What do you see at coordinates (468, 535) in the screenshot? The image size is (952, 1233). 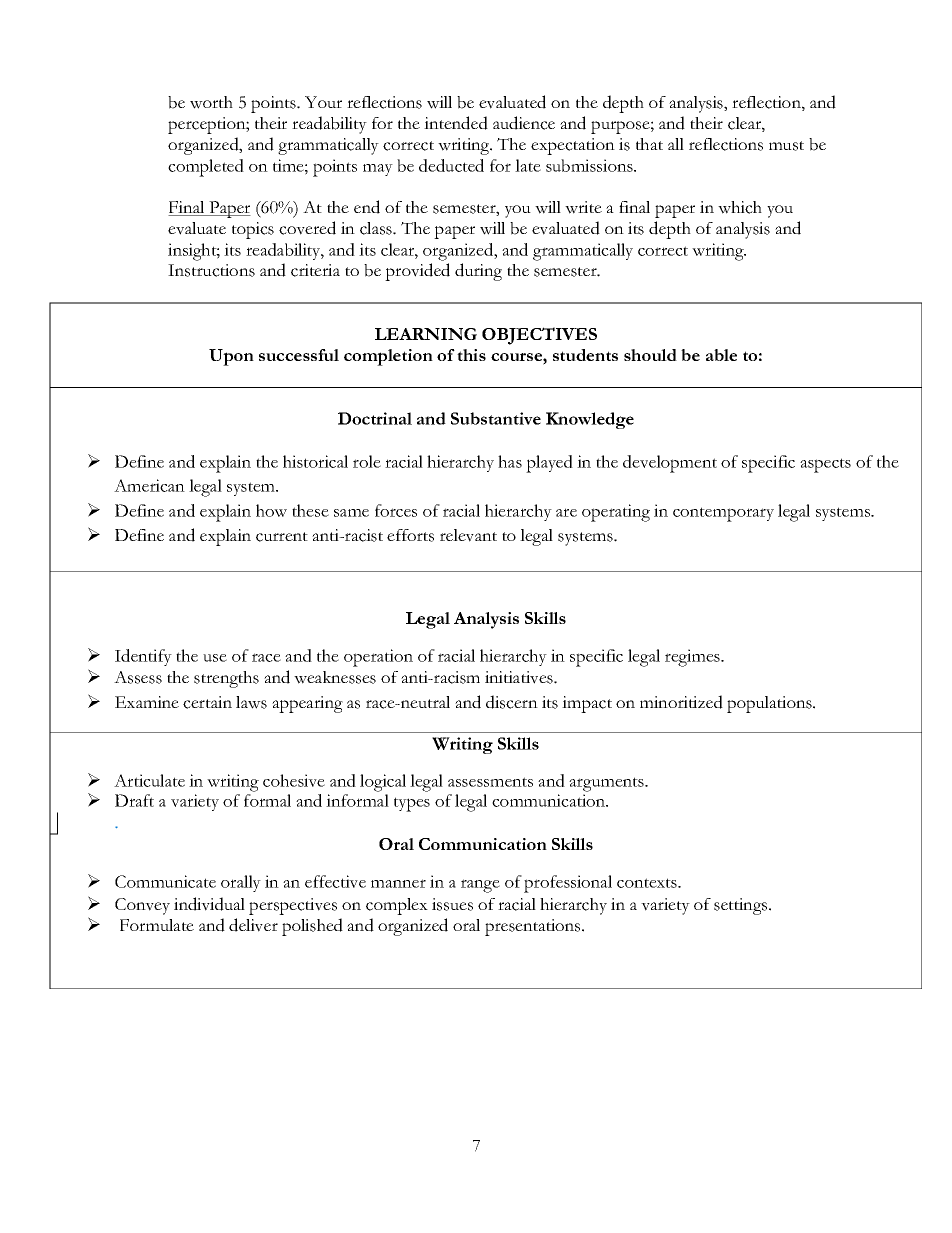 I see `relevant` at bounding box center [468, 535].
